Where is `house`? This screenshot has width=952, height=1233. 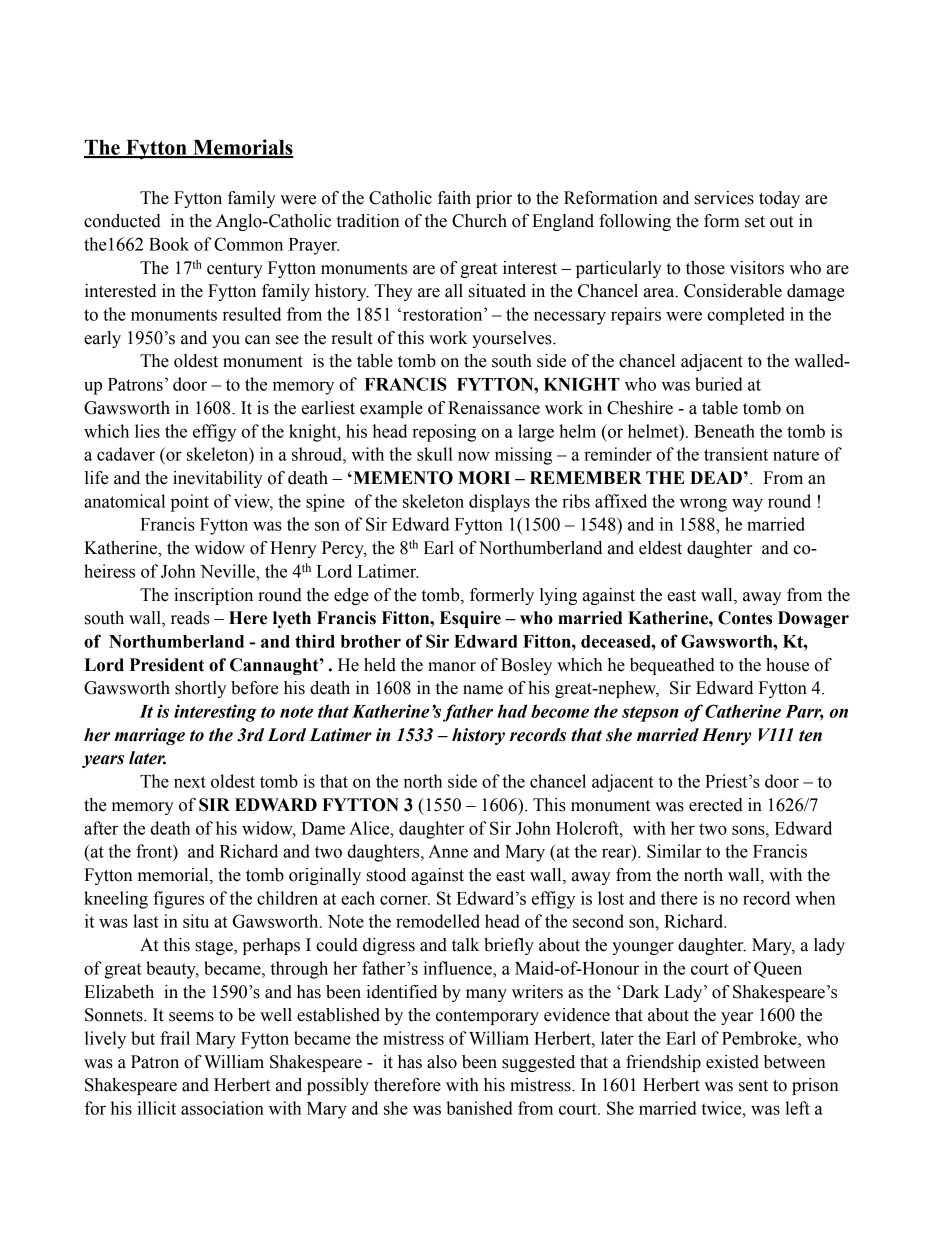
house is located at coordinates (787, 665).
